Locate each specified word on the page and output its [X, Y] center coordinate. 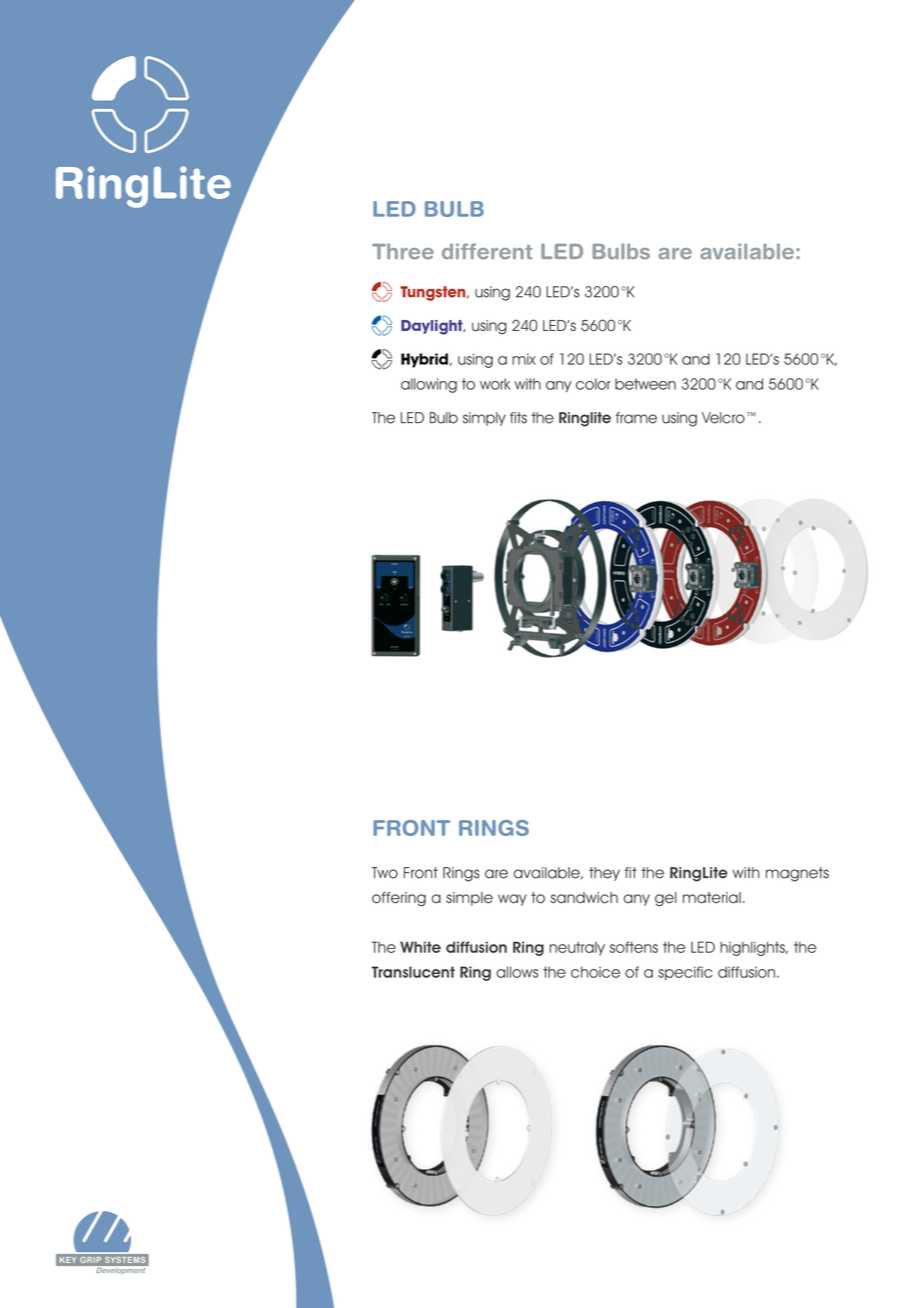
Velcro [723, 418]
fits [518, 418]
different [487, 251]
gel [666, 899]
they [604, 874]
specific [685, 973]
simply [484, 419]
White [420, 947]
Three [403, 251]
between [645, 384]
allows [517, 972]
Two [385, 873]
